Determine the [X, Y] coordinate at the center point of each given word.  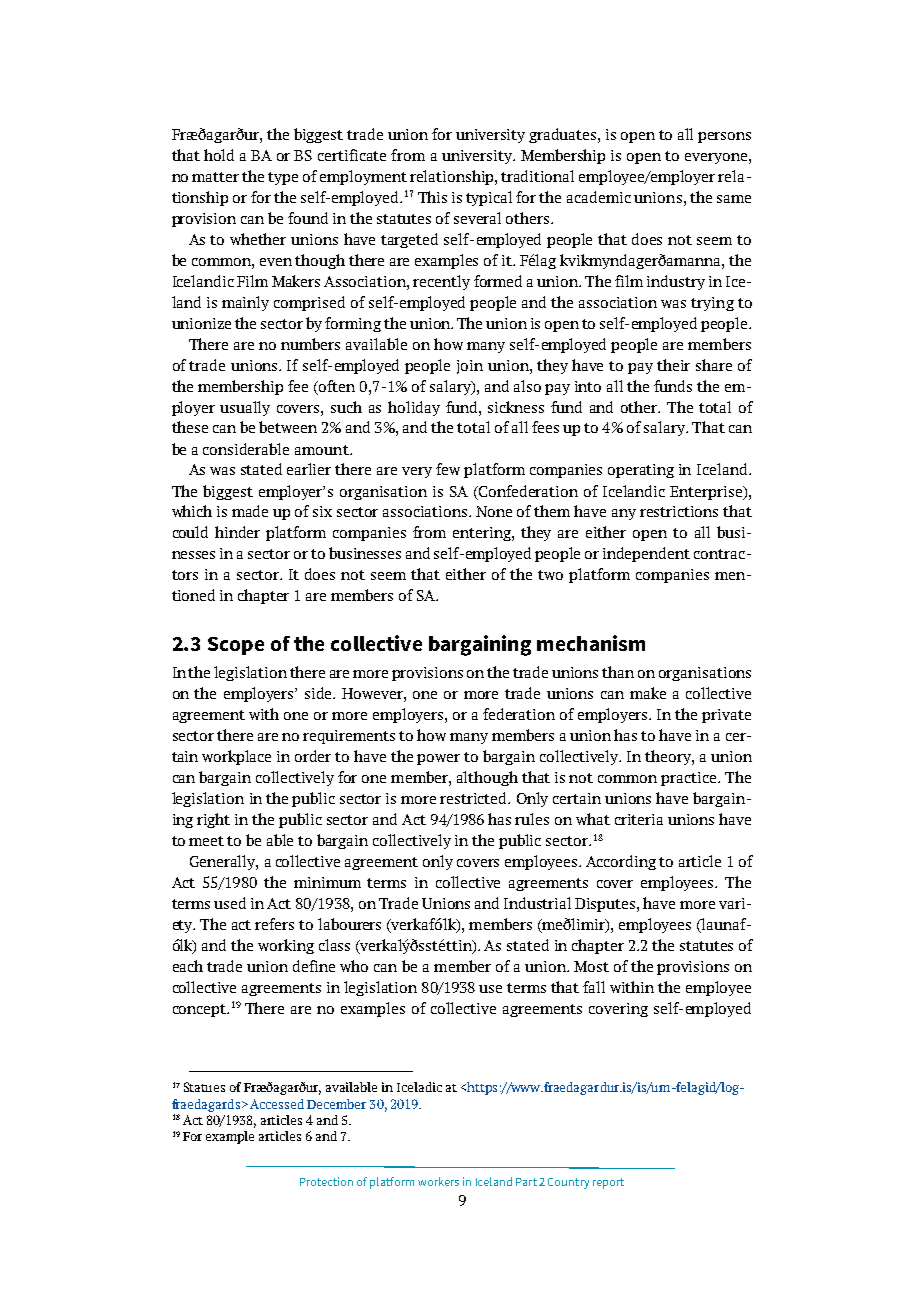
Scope [236, 646]
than [618, 672]
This [432, 197]
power [438, 759]
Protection [326, 1181]
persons [724, 137]
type [283, 178]
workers [438, 1181]
